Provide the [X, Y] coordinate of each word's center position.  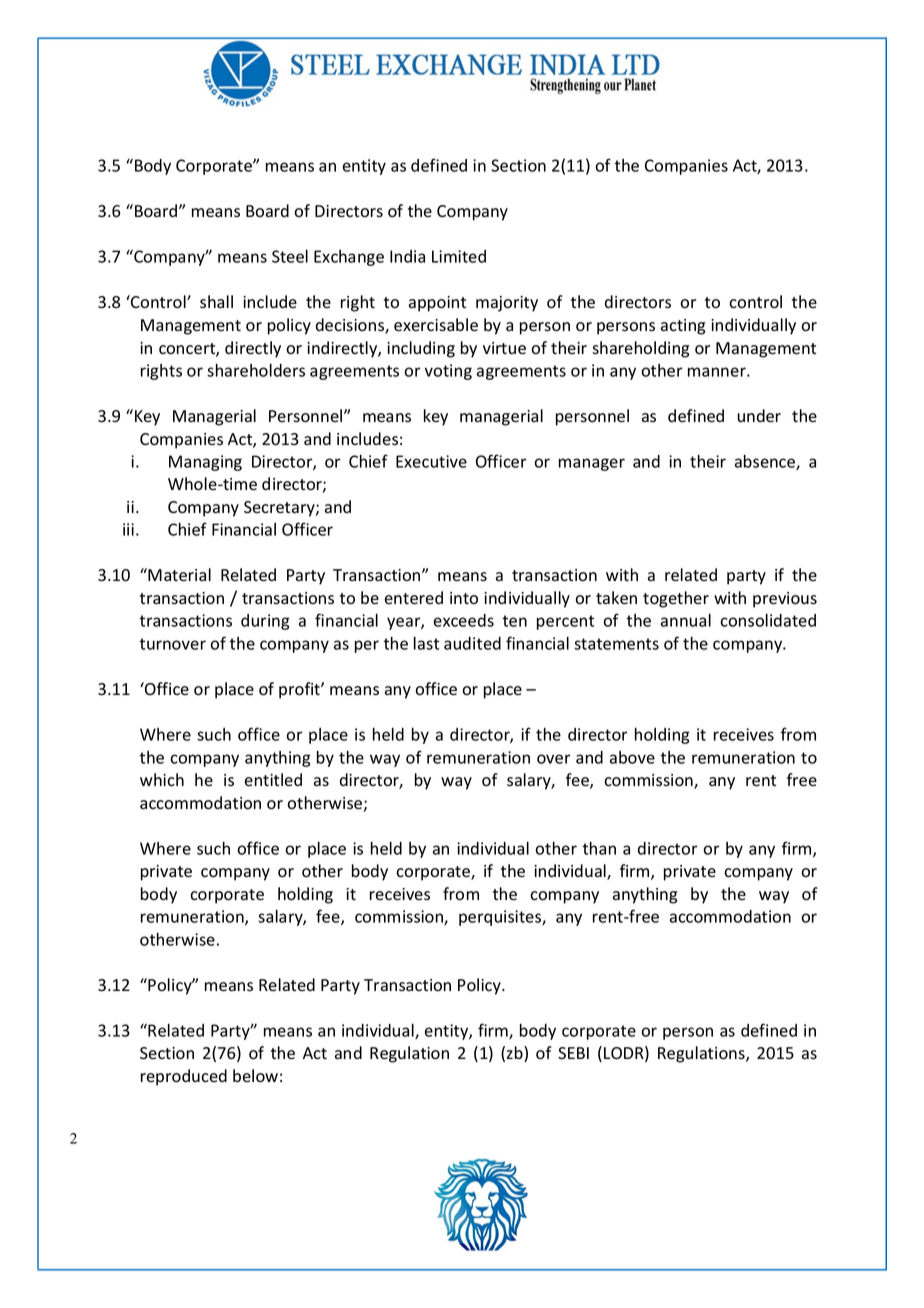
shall [216, 302]
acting [683, 327]
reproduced [184, 1077]
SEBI [573, 1053]
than [599, 848]
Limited [459, 256]
